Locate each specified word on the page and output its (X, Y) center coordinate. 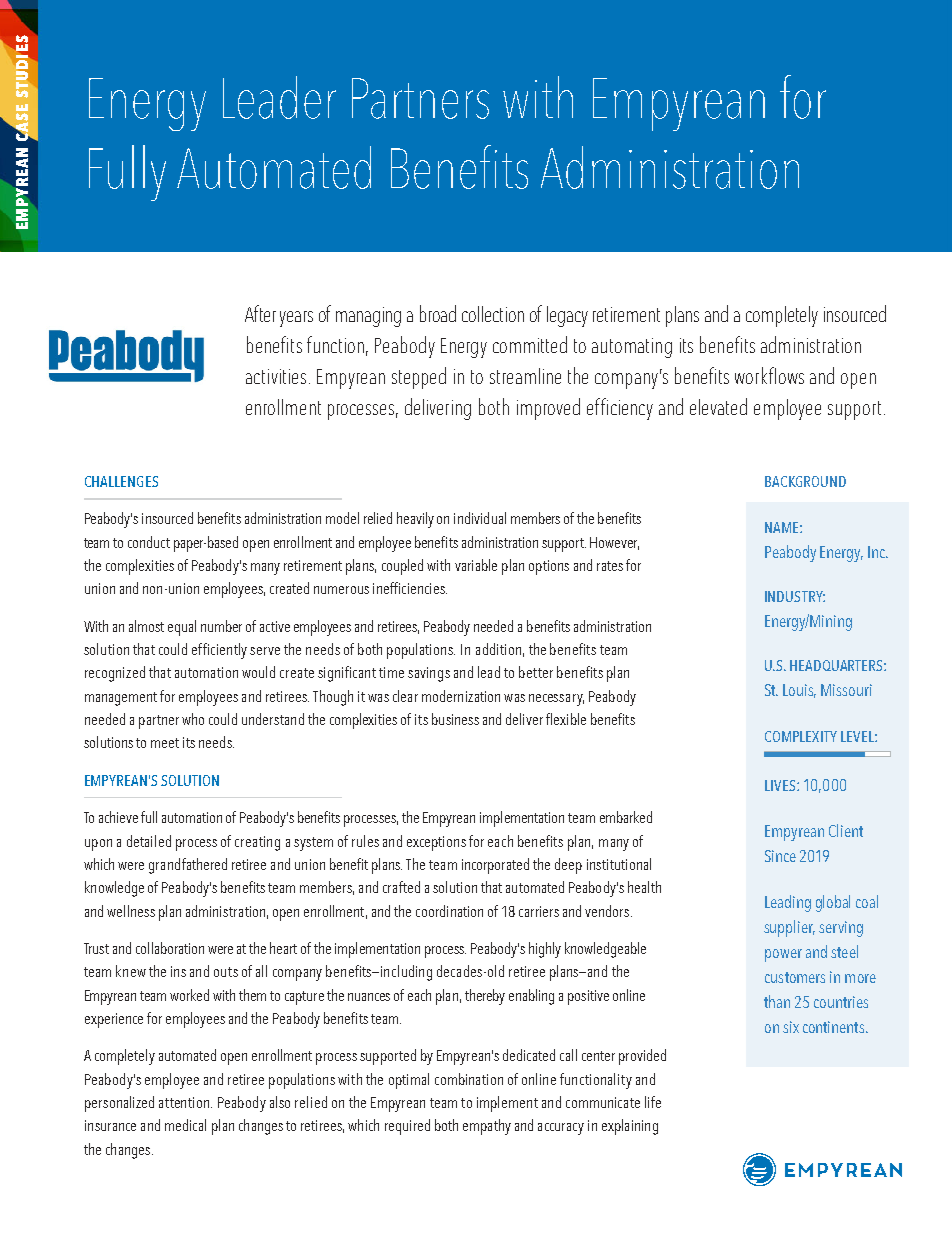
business (455, 719)
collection (493, 314)
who (193, 719)
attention (185, 1102)
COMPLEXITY (801, 736)
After (260, 313)
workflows (769, 375)
